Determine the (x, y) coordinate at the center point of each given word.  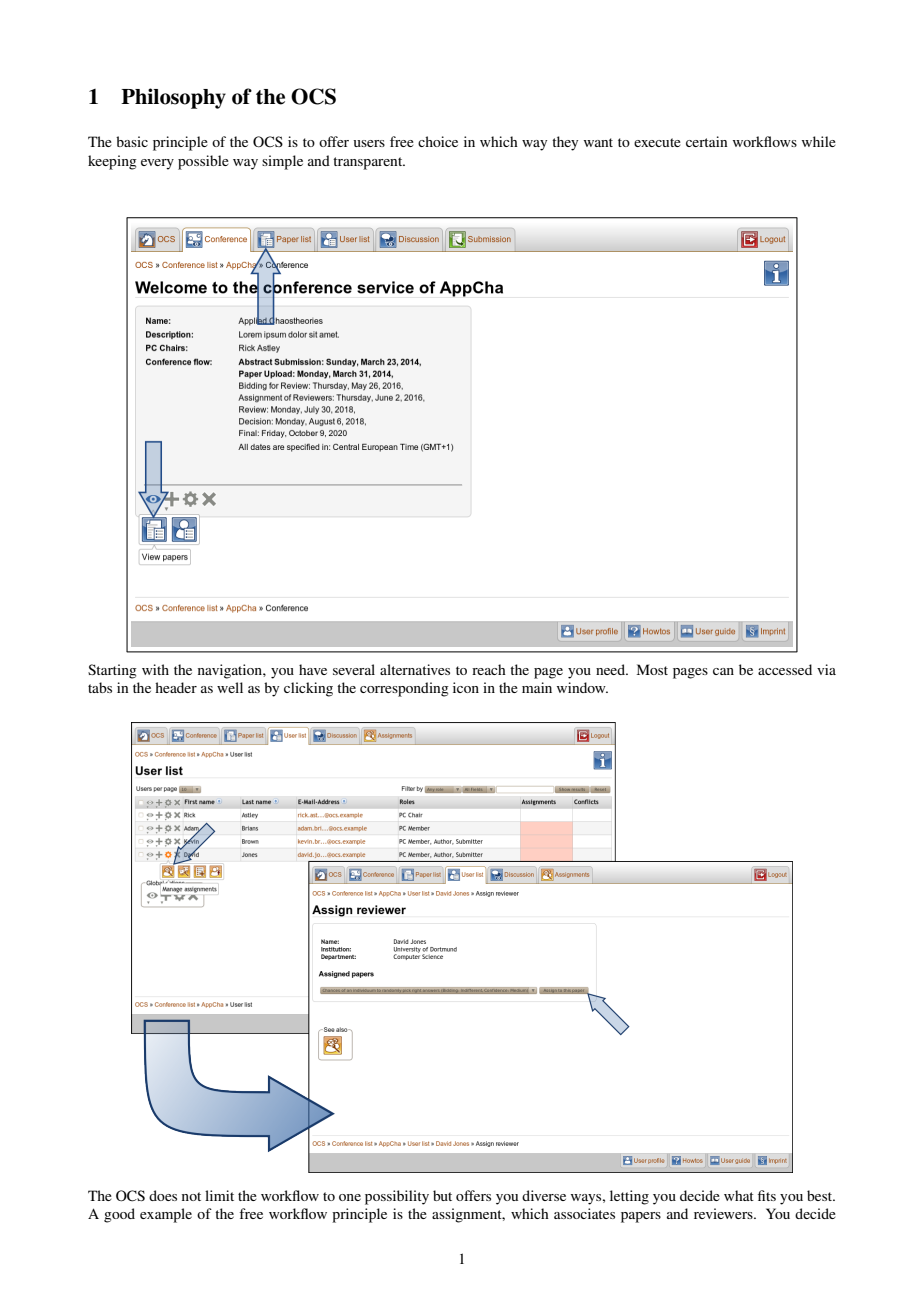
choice (438, 141)
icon (466, 687)
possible (203, 162)
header (176, 687)
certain (706, 141)
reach (489, 669)
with (155, 669)
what (739, 1195)
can (723, 671)
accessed (785, 669)
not (191, 1196)
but (442, 1195)
